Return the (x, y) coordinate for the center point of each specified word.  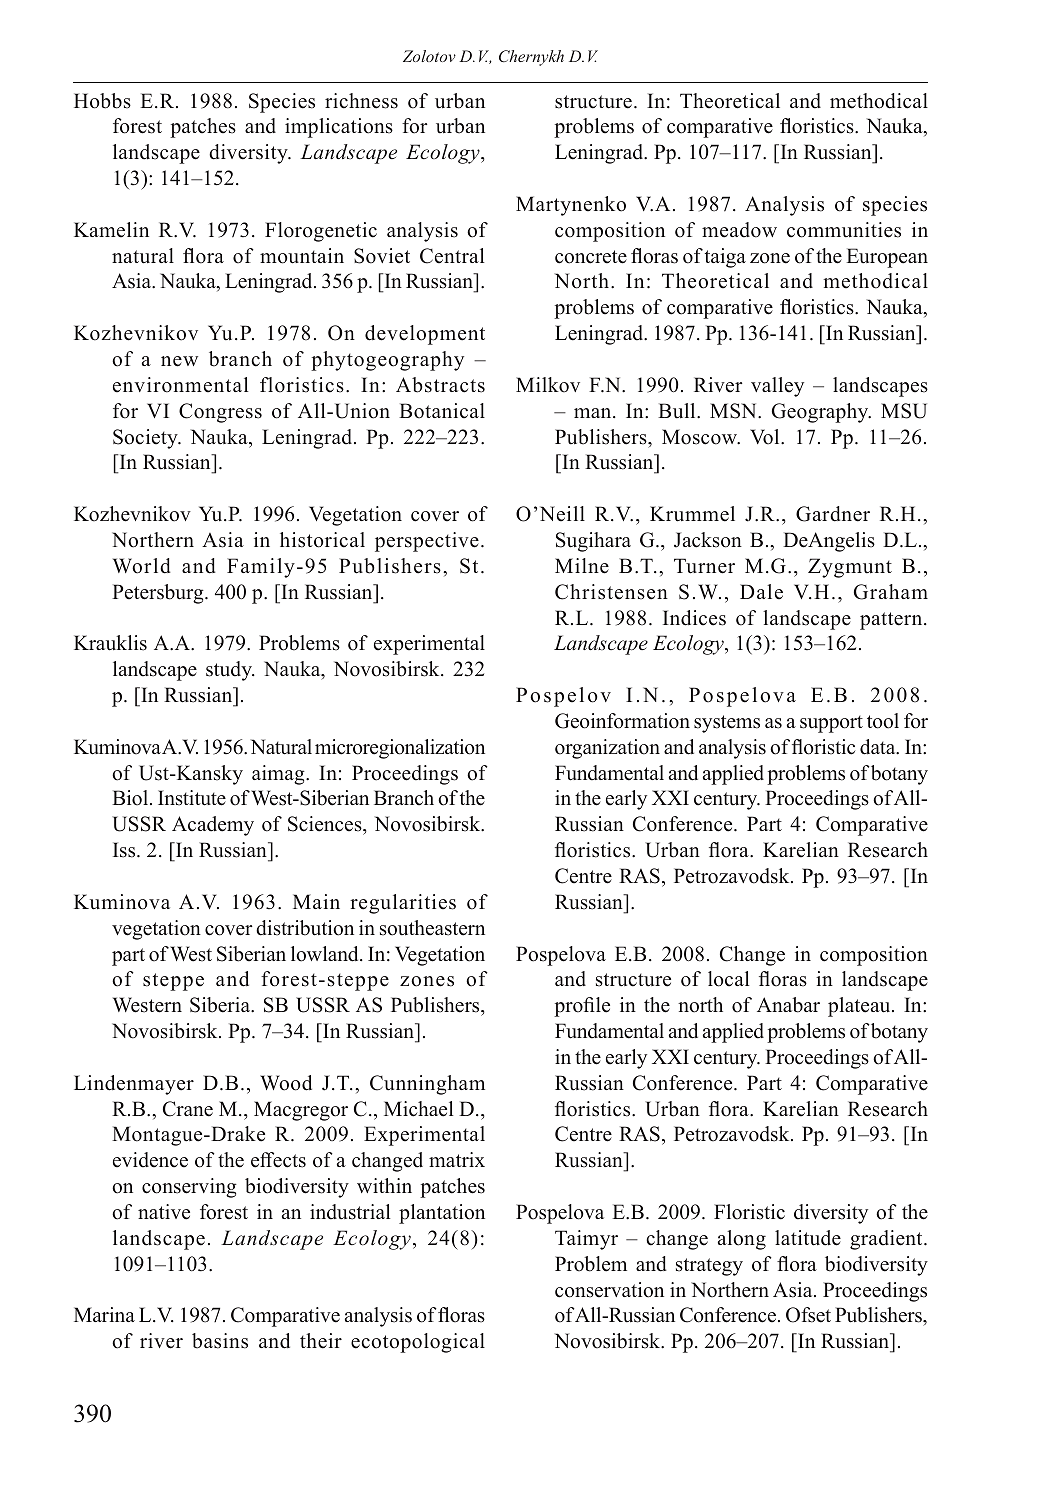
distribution (305, 928)
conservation (609, 1290)
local (728, 979)
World (142, 566)
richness (361, 101)
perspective (427, 542)
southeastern (432, 928)
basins (220, 1341)
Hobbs (102, 101)
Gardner (833, 514)
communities (844, 230)
